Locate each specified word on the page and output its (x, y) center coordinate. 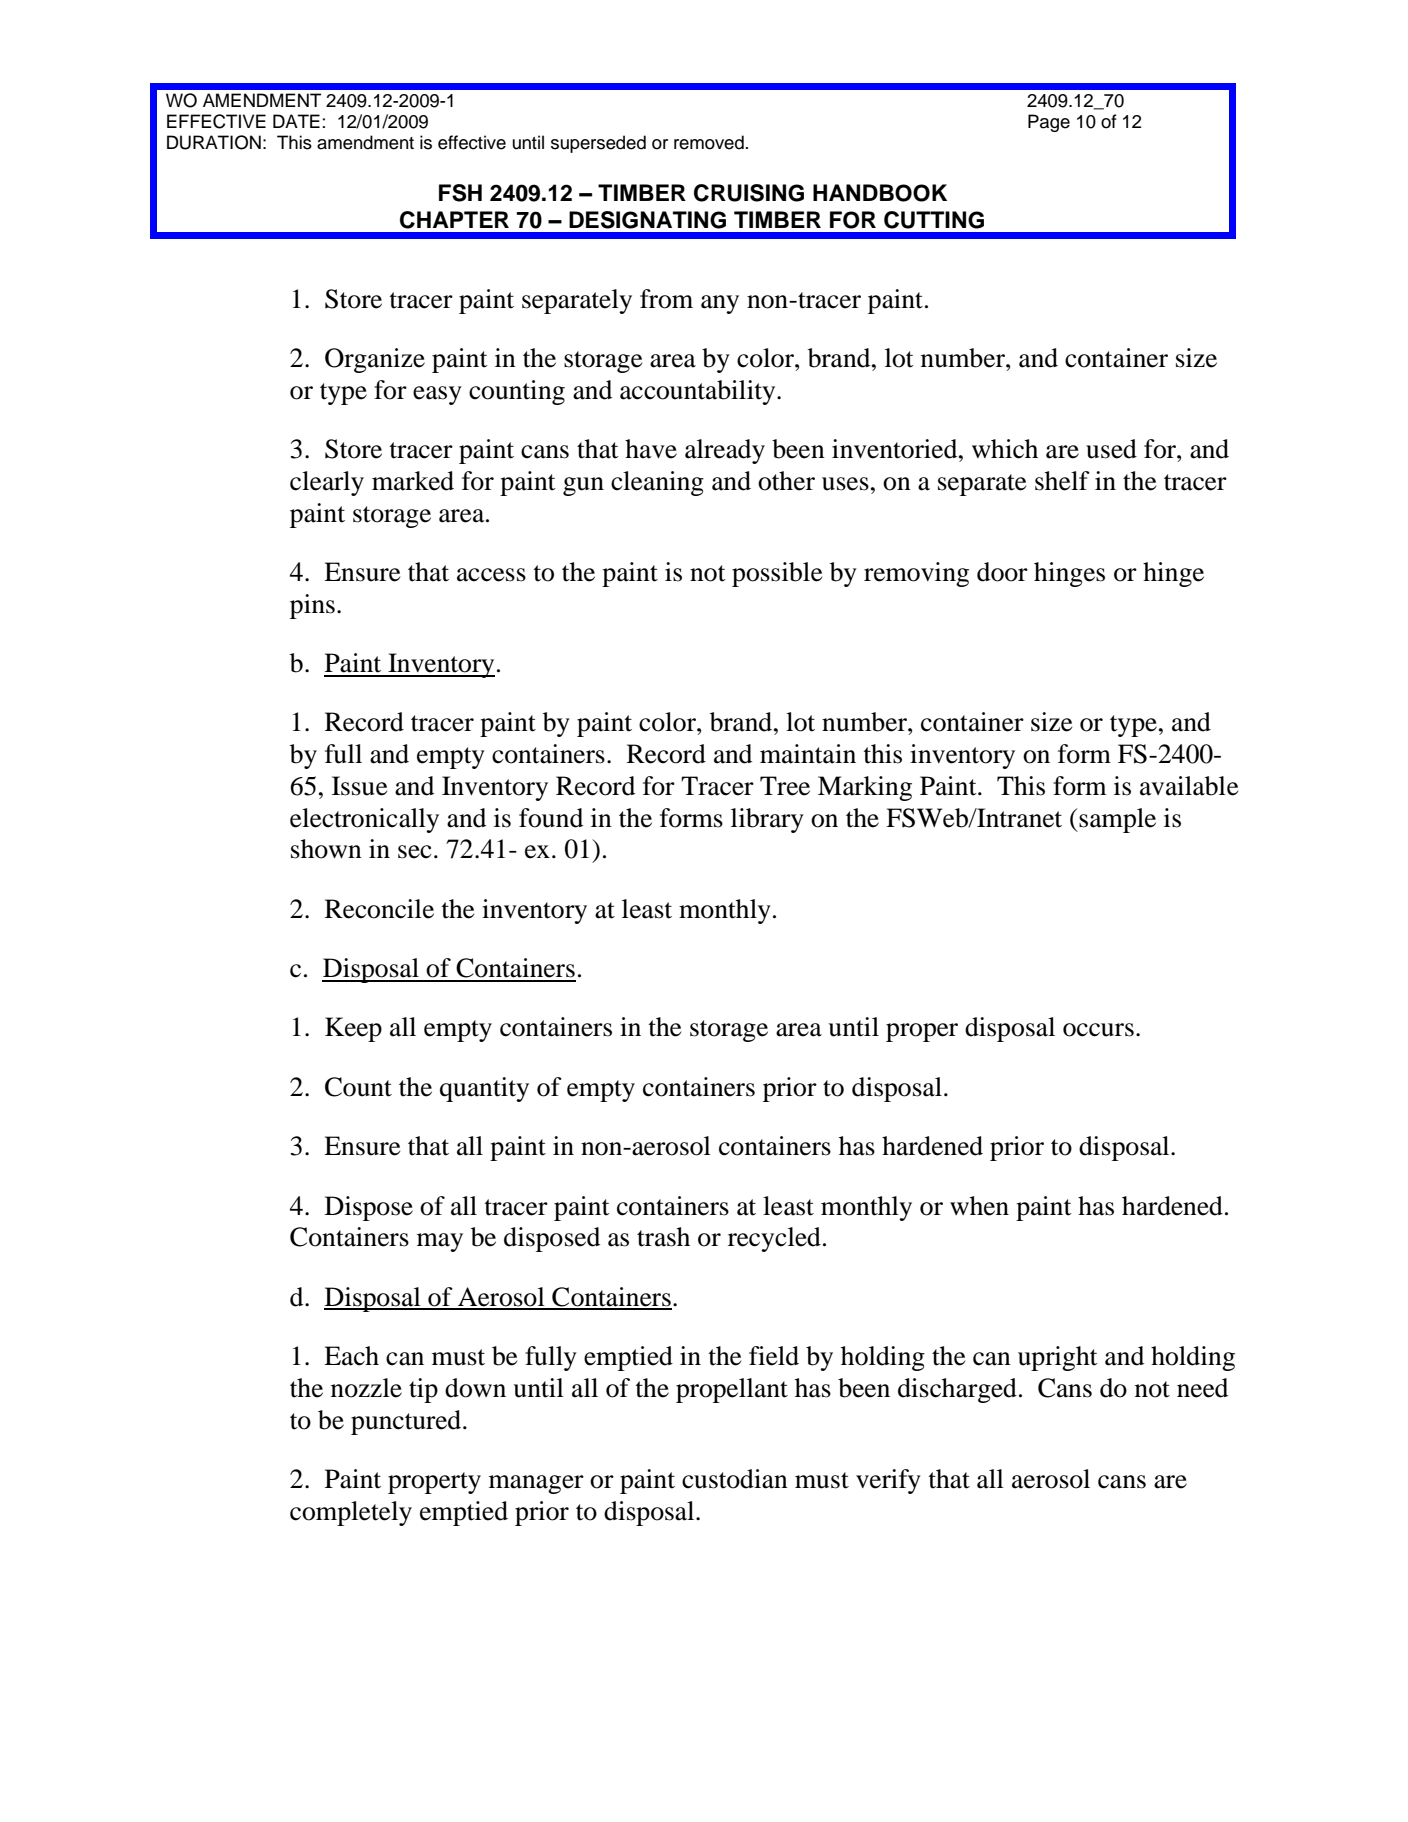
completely (351, 1513)
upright (1058, 1358)
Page (1049, 123)
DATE (296, 121)
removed (709, 142)
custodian (735, 1479)
